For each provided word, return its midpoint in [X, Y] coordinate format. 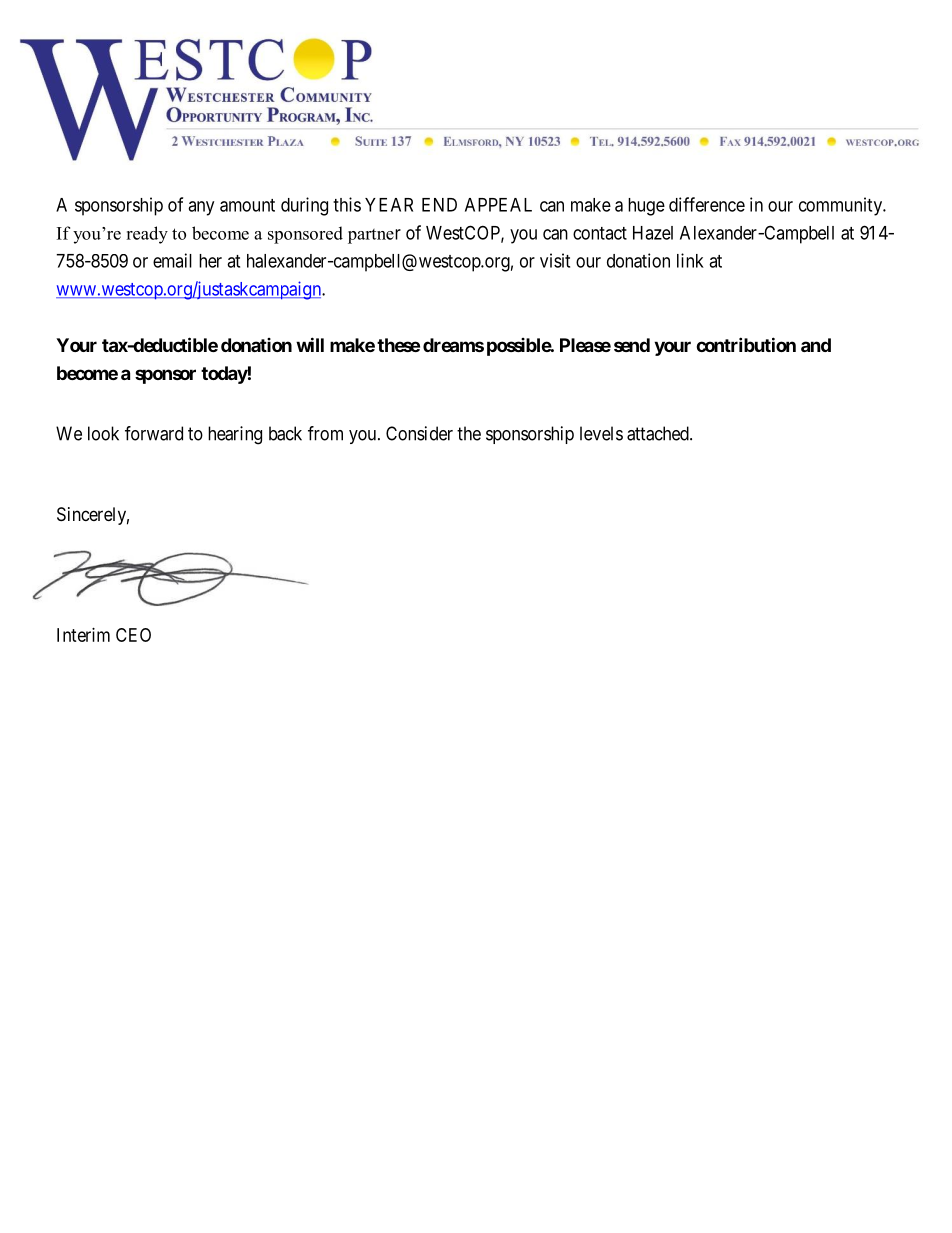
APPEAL [498, 205]
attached [659, 433]
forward [154, 433]
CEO [133, 635]
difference [707, 204]
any [201, 208]
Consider [419, 433]
